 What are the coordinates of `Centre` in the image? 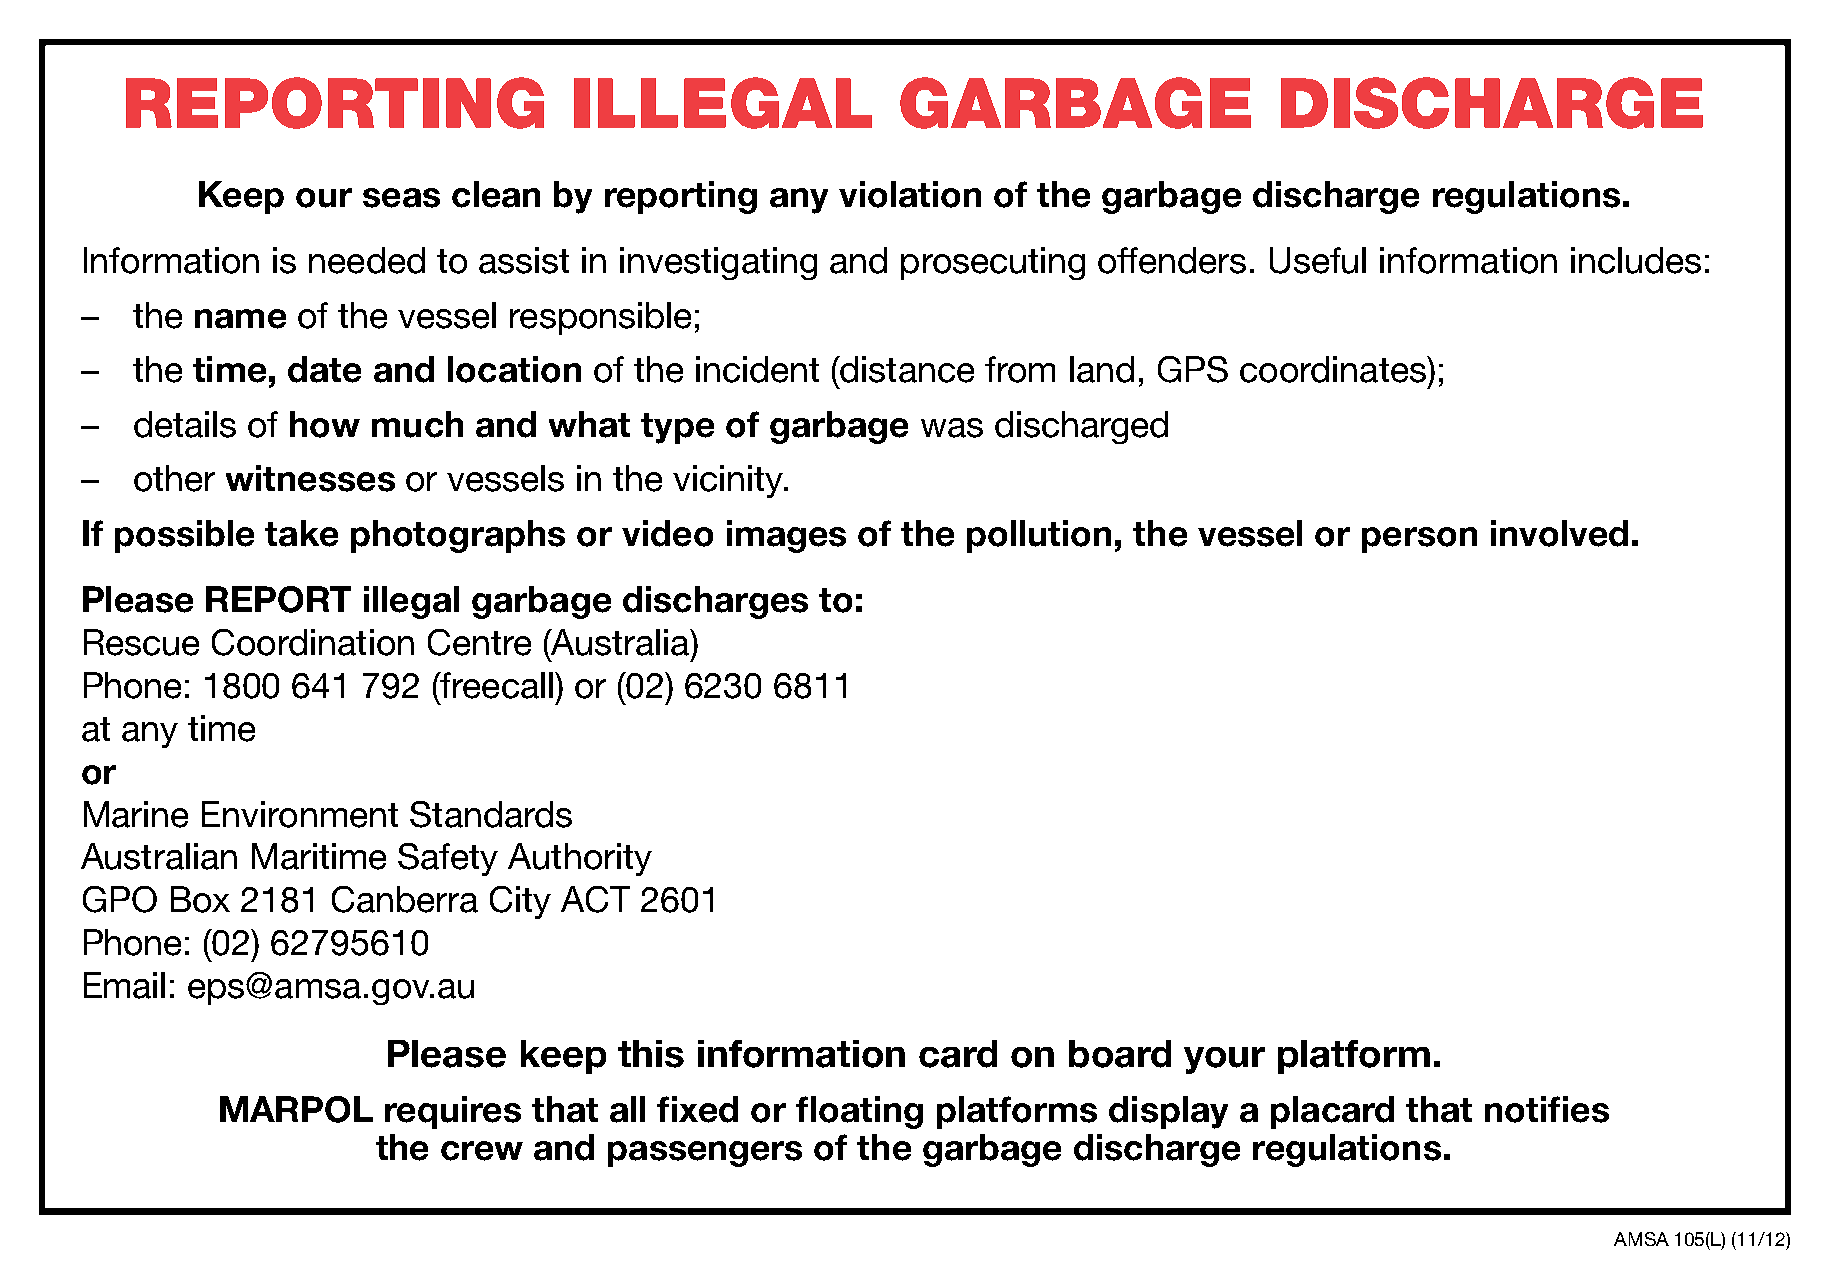 It's located at (479, 642).
